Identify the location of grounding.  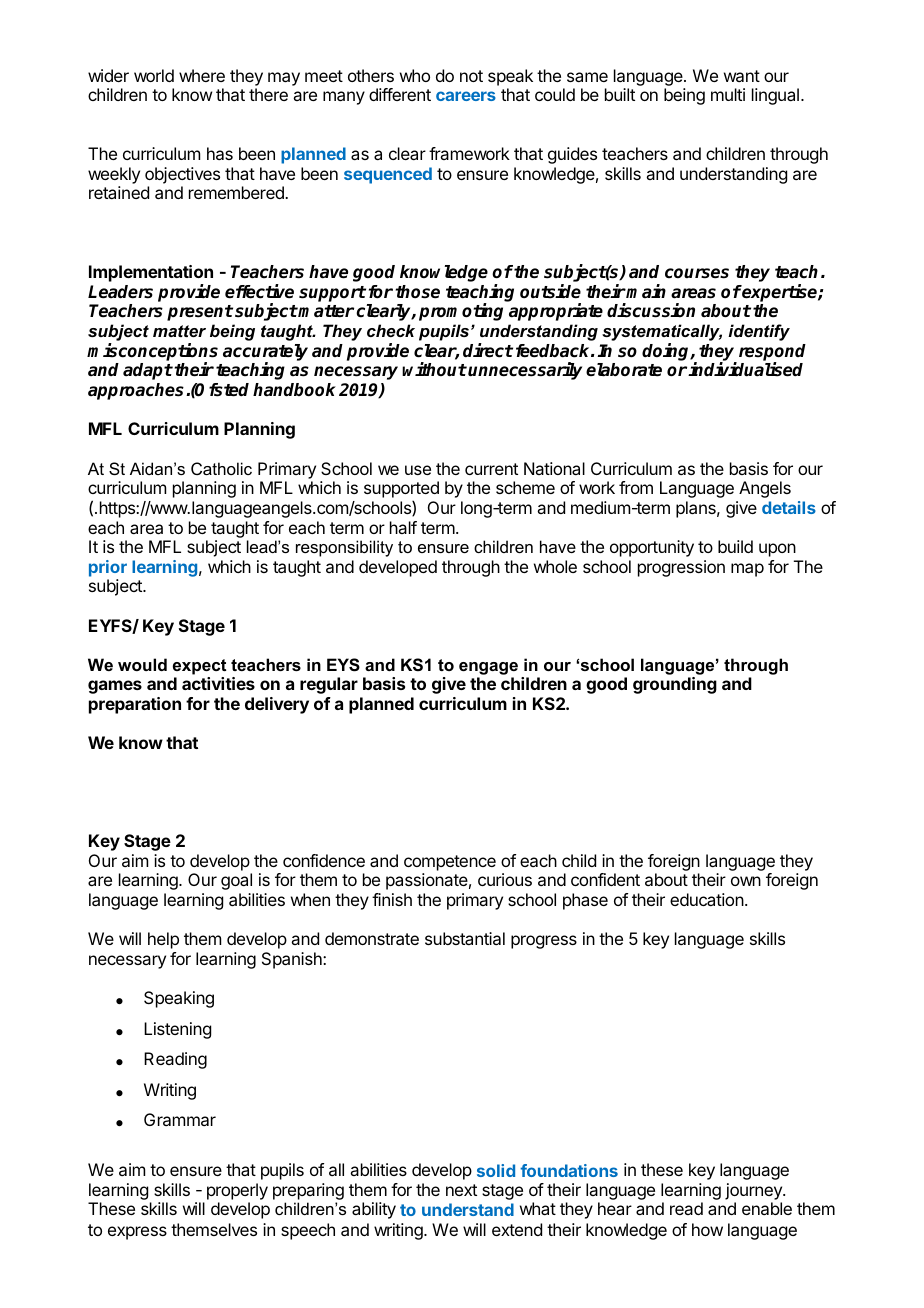
(675, 685).
